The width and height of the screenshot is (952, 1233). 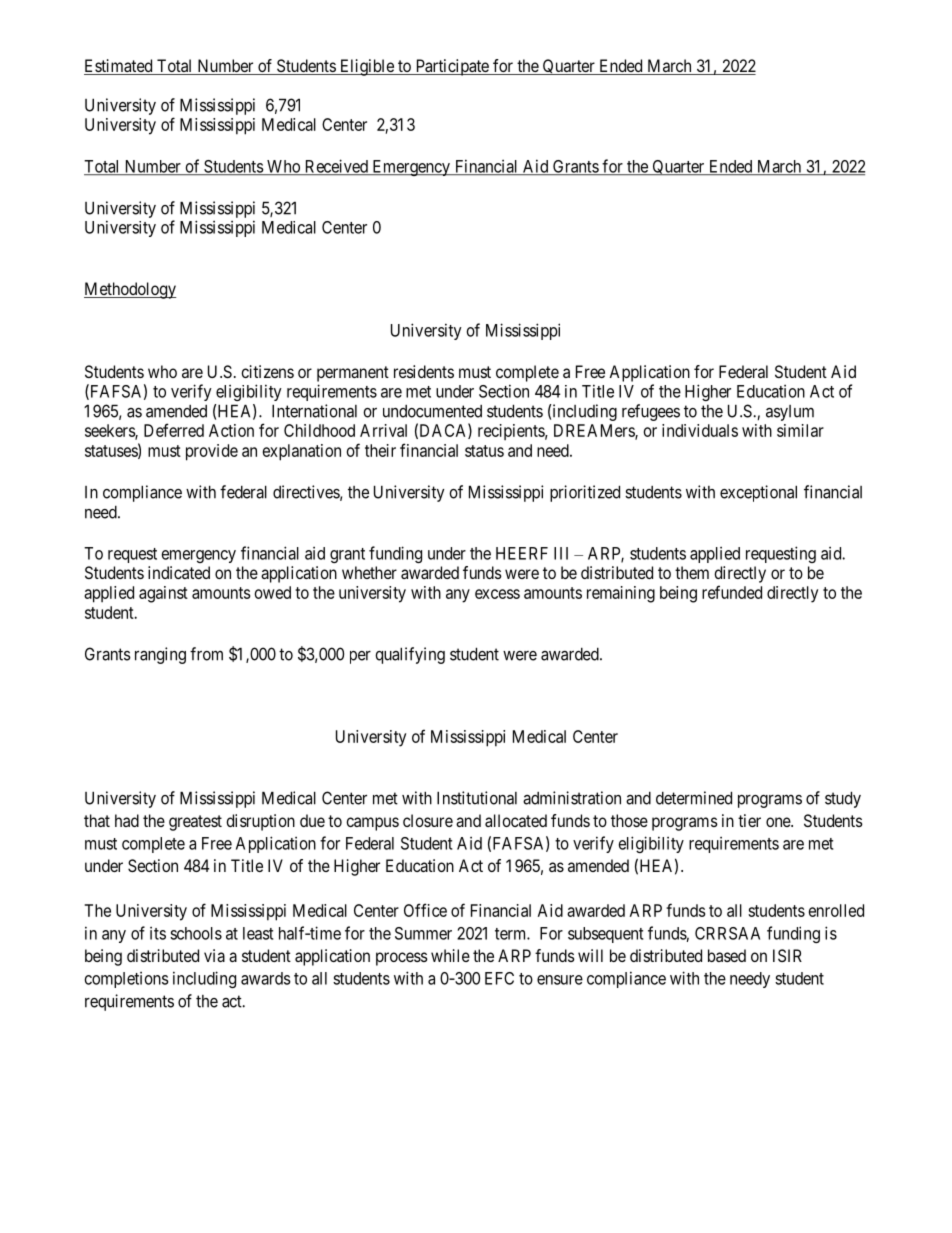 What do you see at coordinates (214, 955) in the screenshot?
I see `via` at bounding box center [214, 955].
